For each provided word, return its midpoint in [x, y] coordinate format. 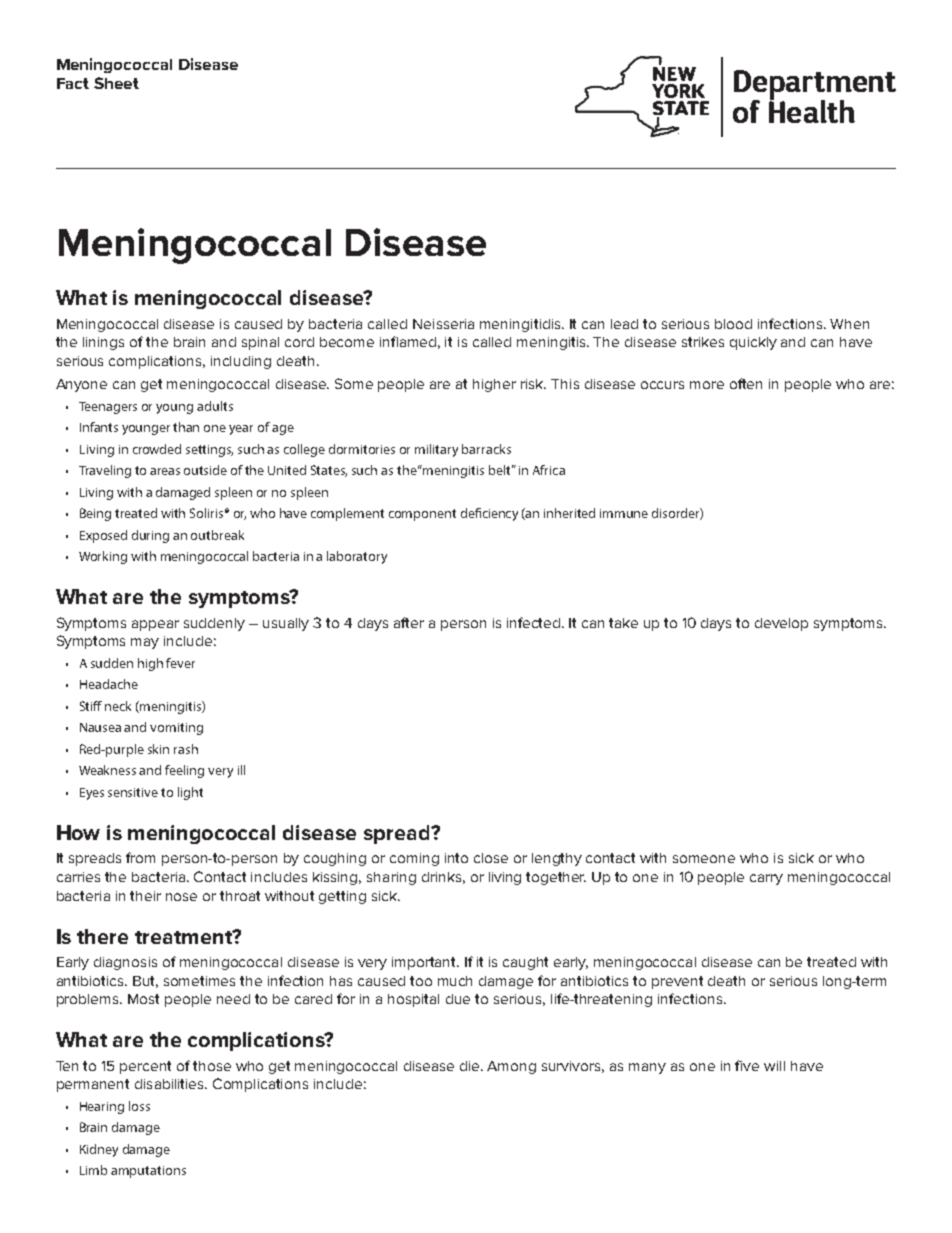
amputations [148, 1172]
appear [155, 625]
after [409, 622]
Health [812, 110]
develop [781, 624]
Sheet [116, 83]
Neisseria [443, 324]
